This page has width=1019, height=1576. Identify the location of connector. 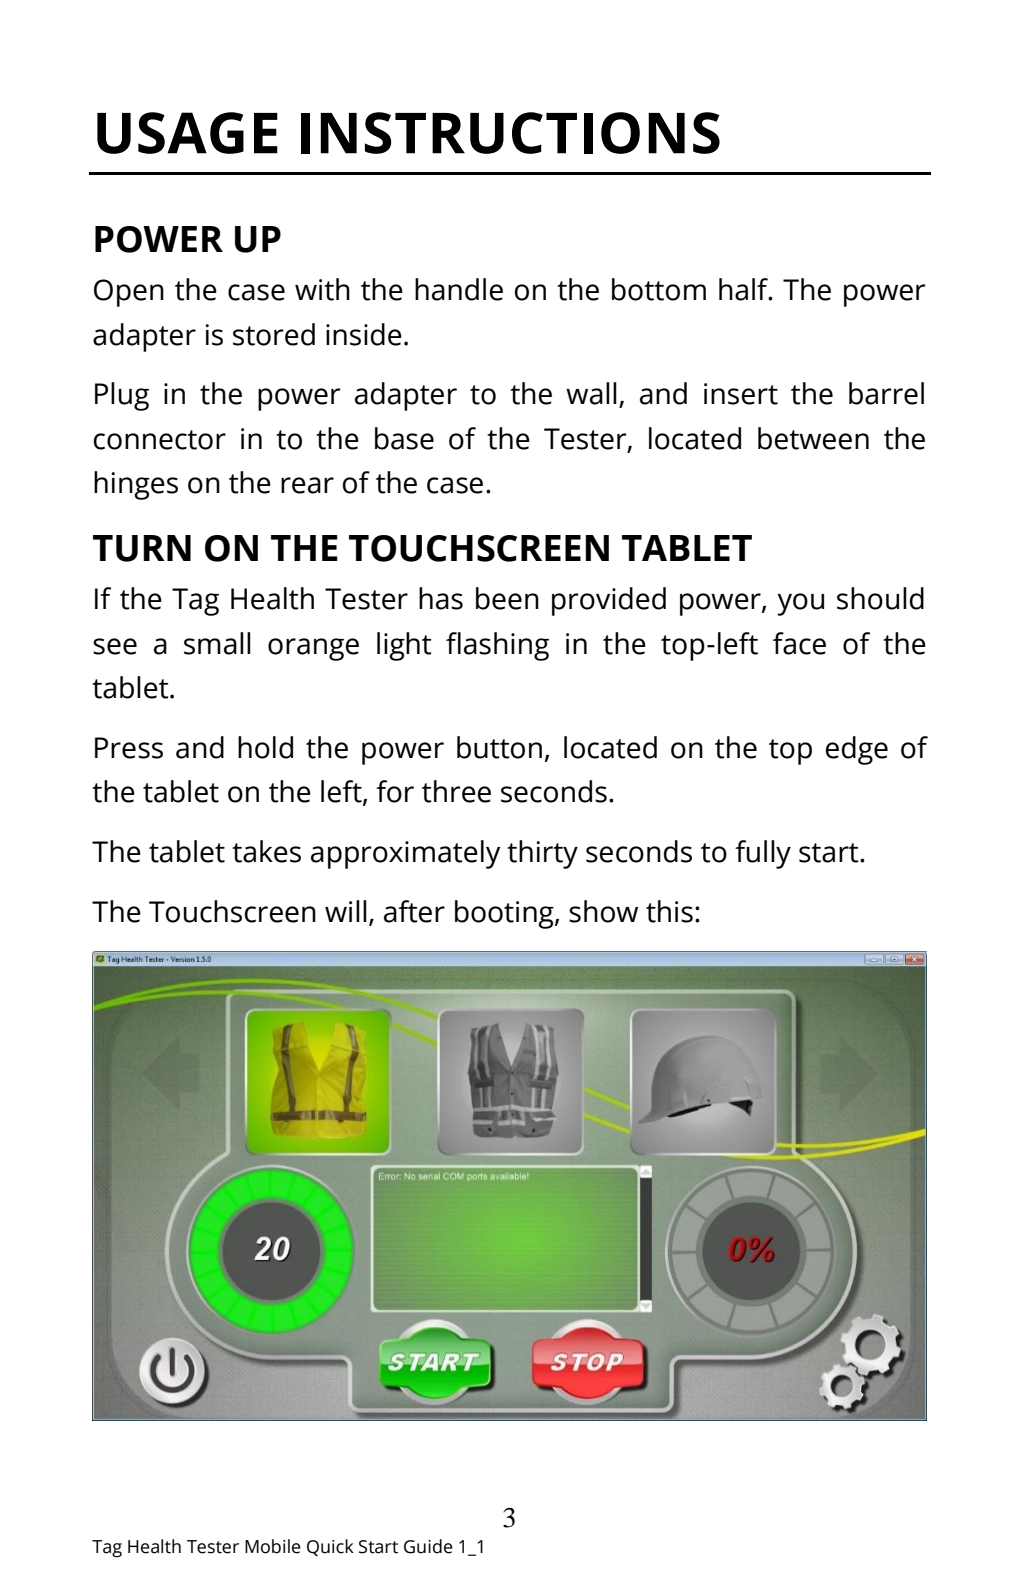
(160, 440).
